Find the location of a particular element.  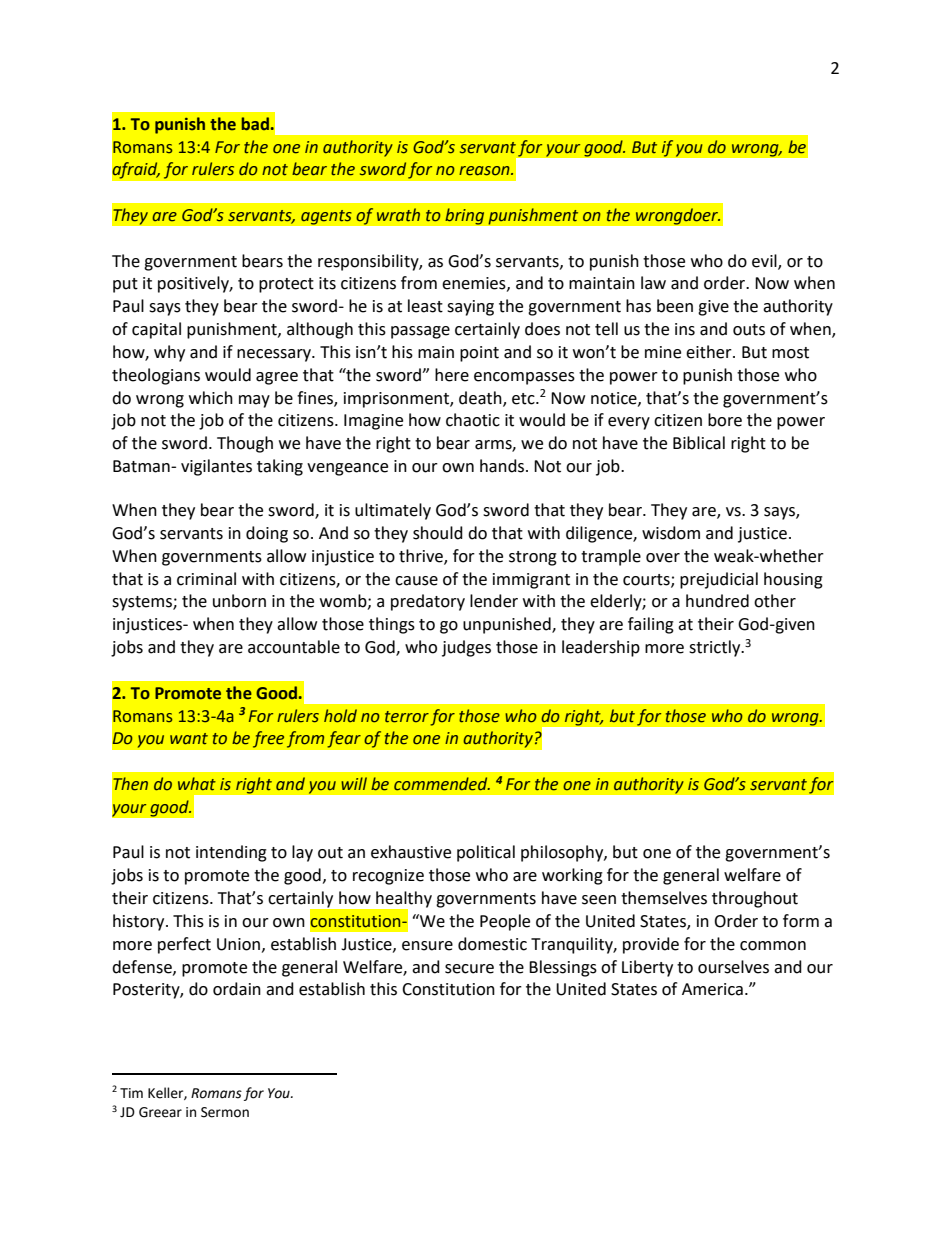

bad is located at coordinates (255, 124).
